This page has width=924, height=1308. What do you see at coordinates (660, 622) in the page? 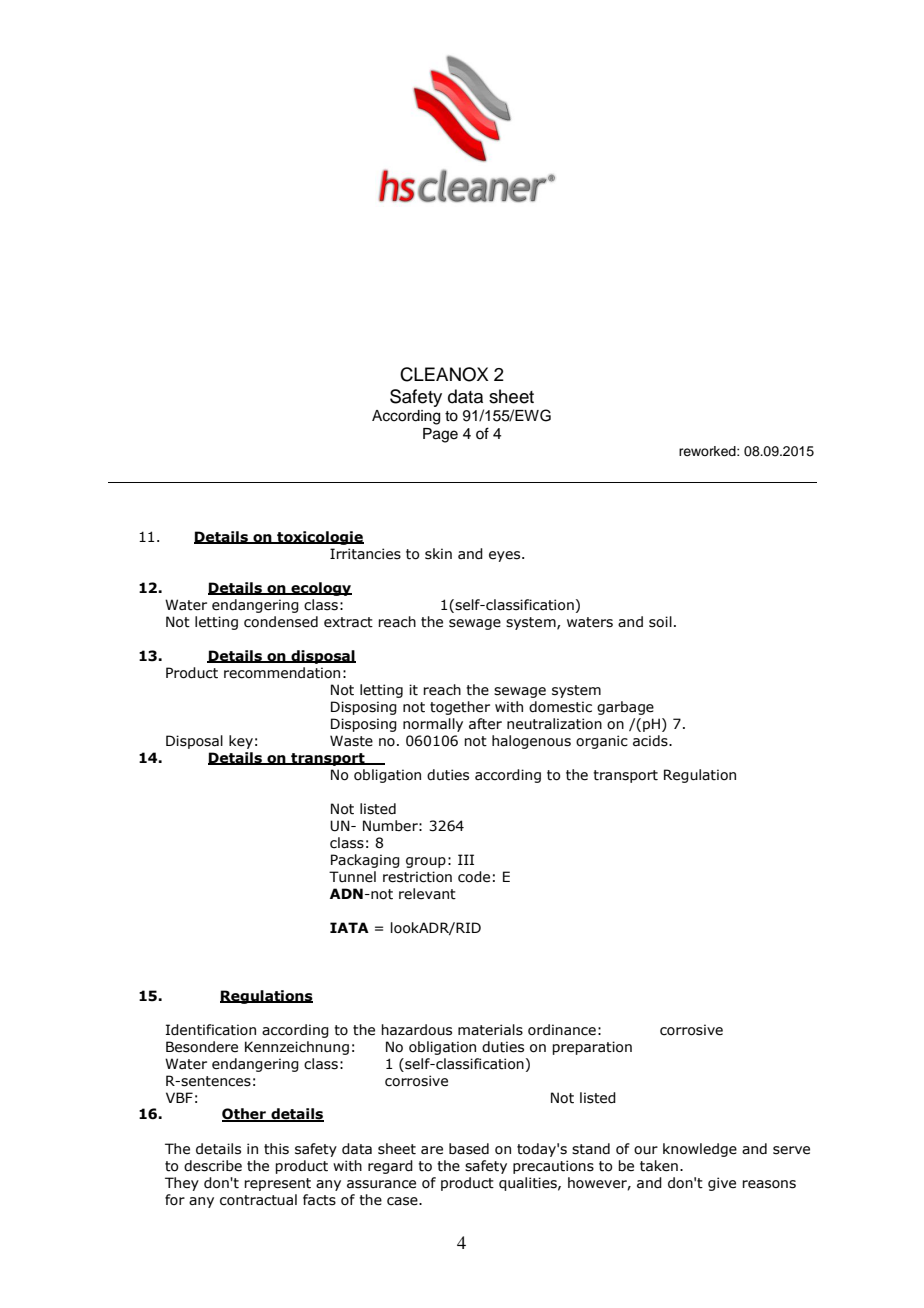
I see `soil` at bounding box center [660, 622].
